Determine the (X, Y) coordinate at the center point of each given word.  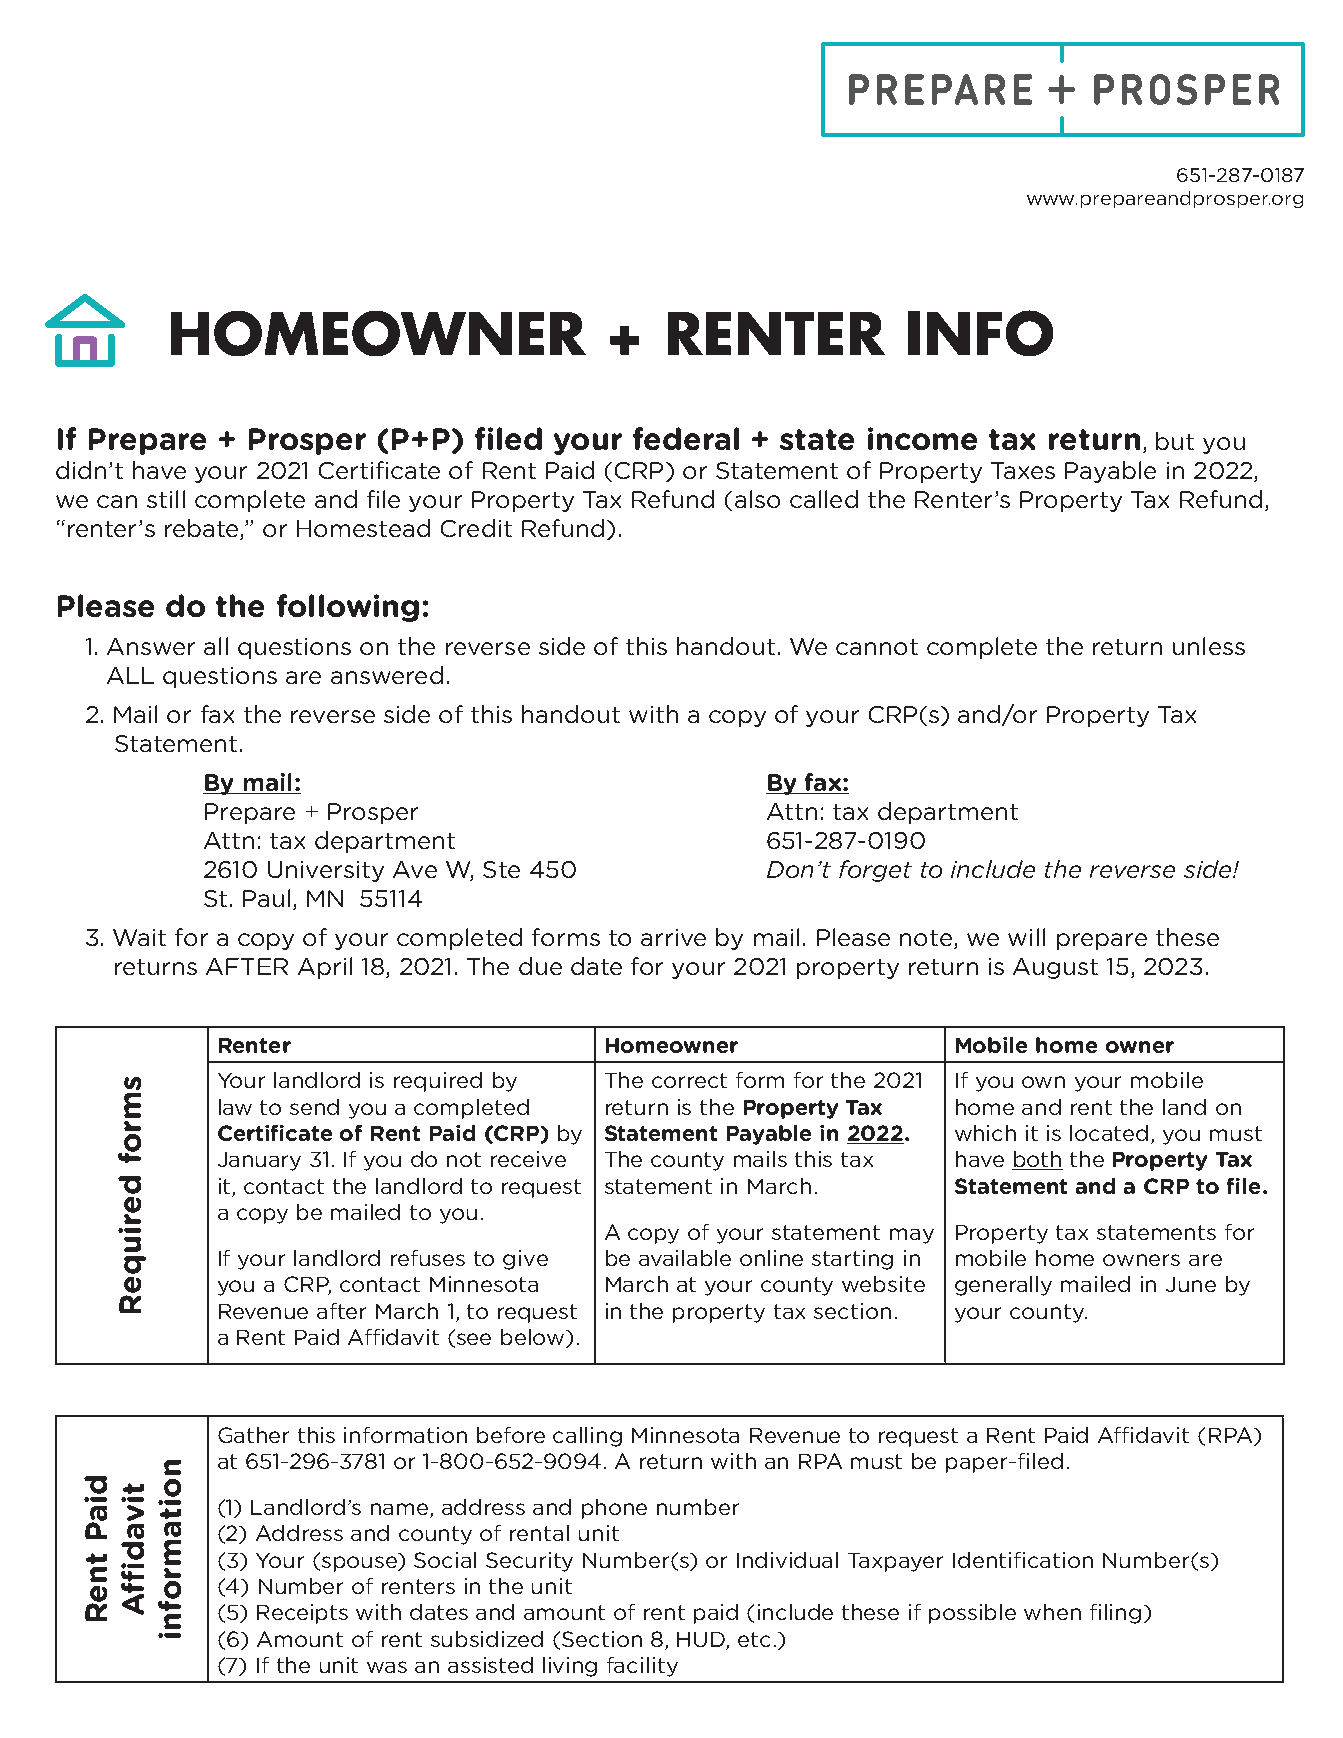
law (235, 1107)
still (166, 499)
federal (686, 438)
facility (642, 1667)
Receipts (302, 1614)
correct (689, 1080)
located (1109, 1133)
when (1052, 1612)
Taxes (1023, 470)
